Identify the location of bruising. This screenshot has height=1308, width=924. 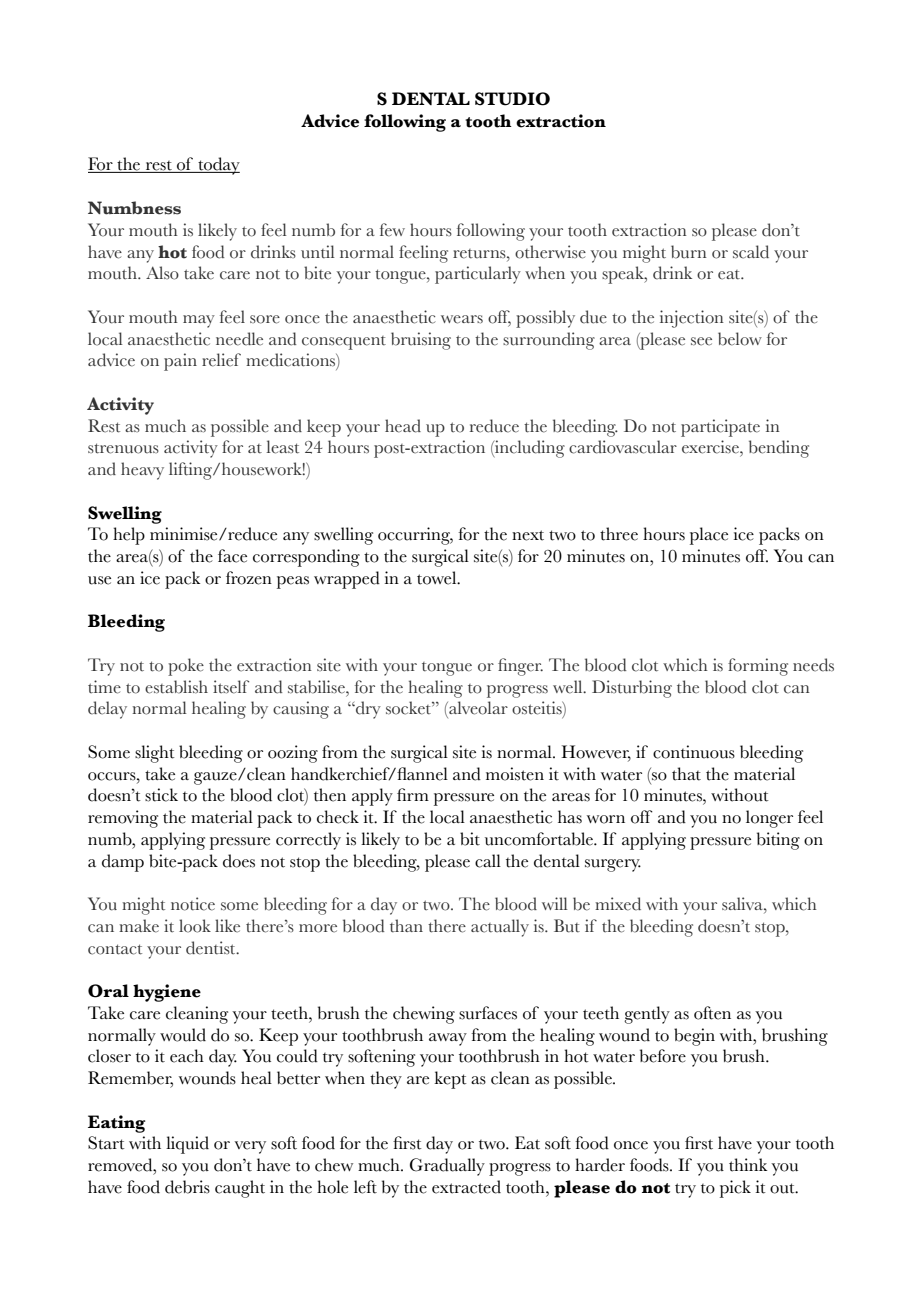
(421, 341).
